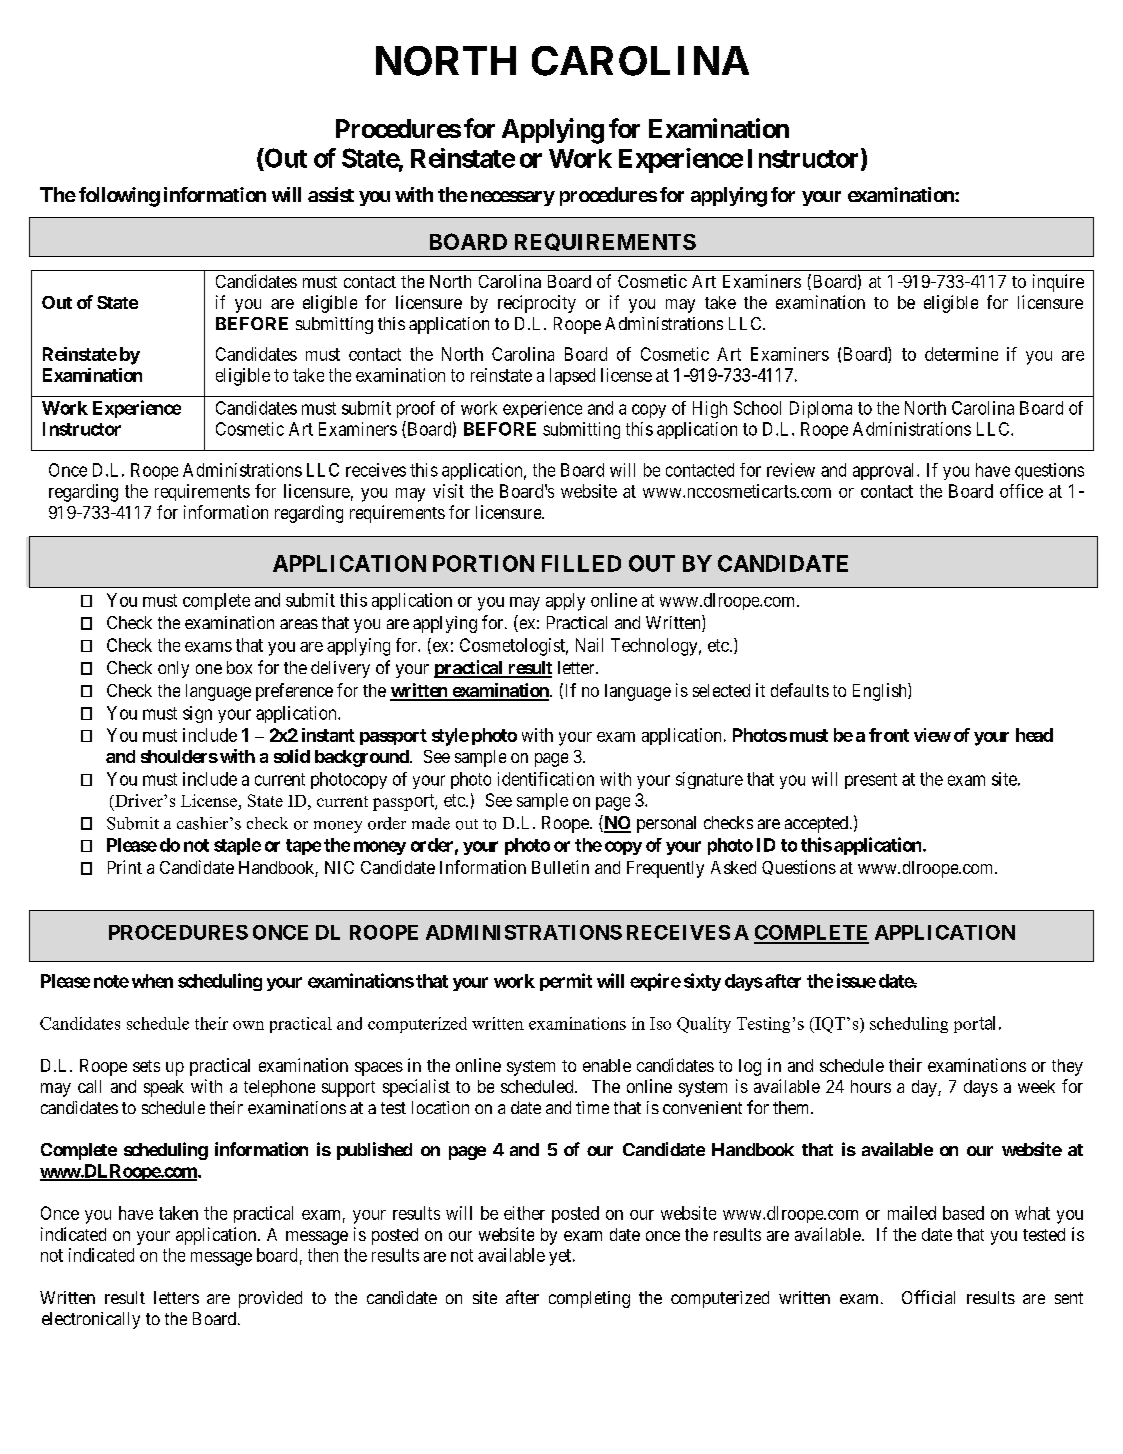 The height and width of the page is (1454, 1123). What do you see at coordinates (885, 471) in the page?
I see `approval` at bounding box center [885, 471].
